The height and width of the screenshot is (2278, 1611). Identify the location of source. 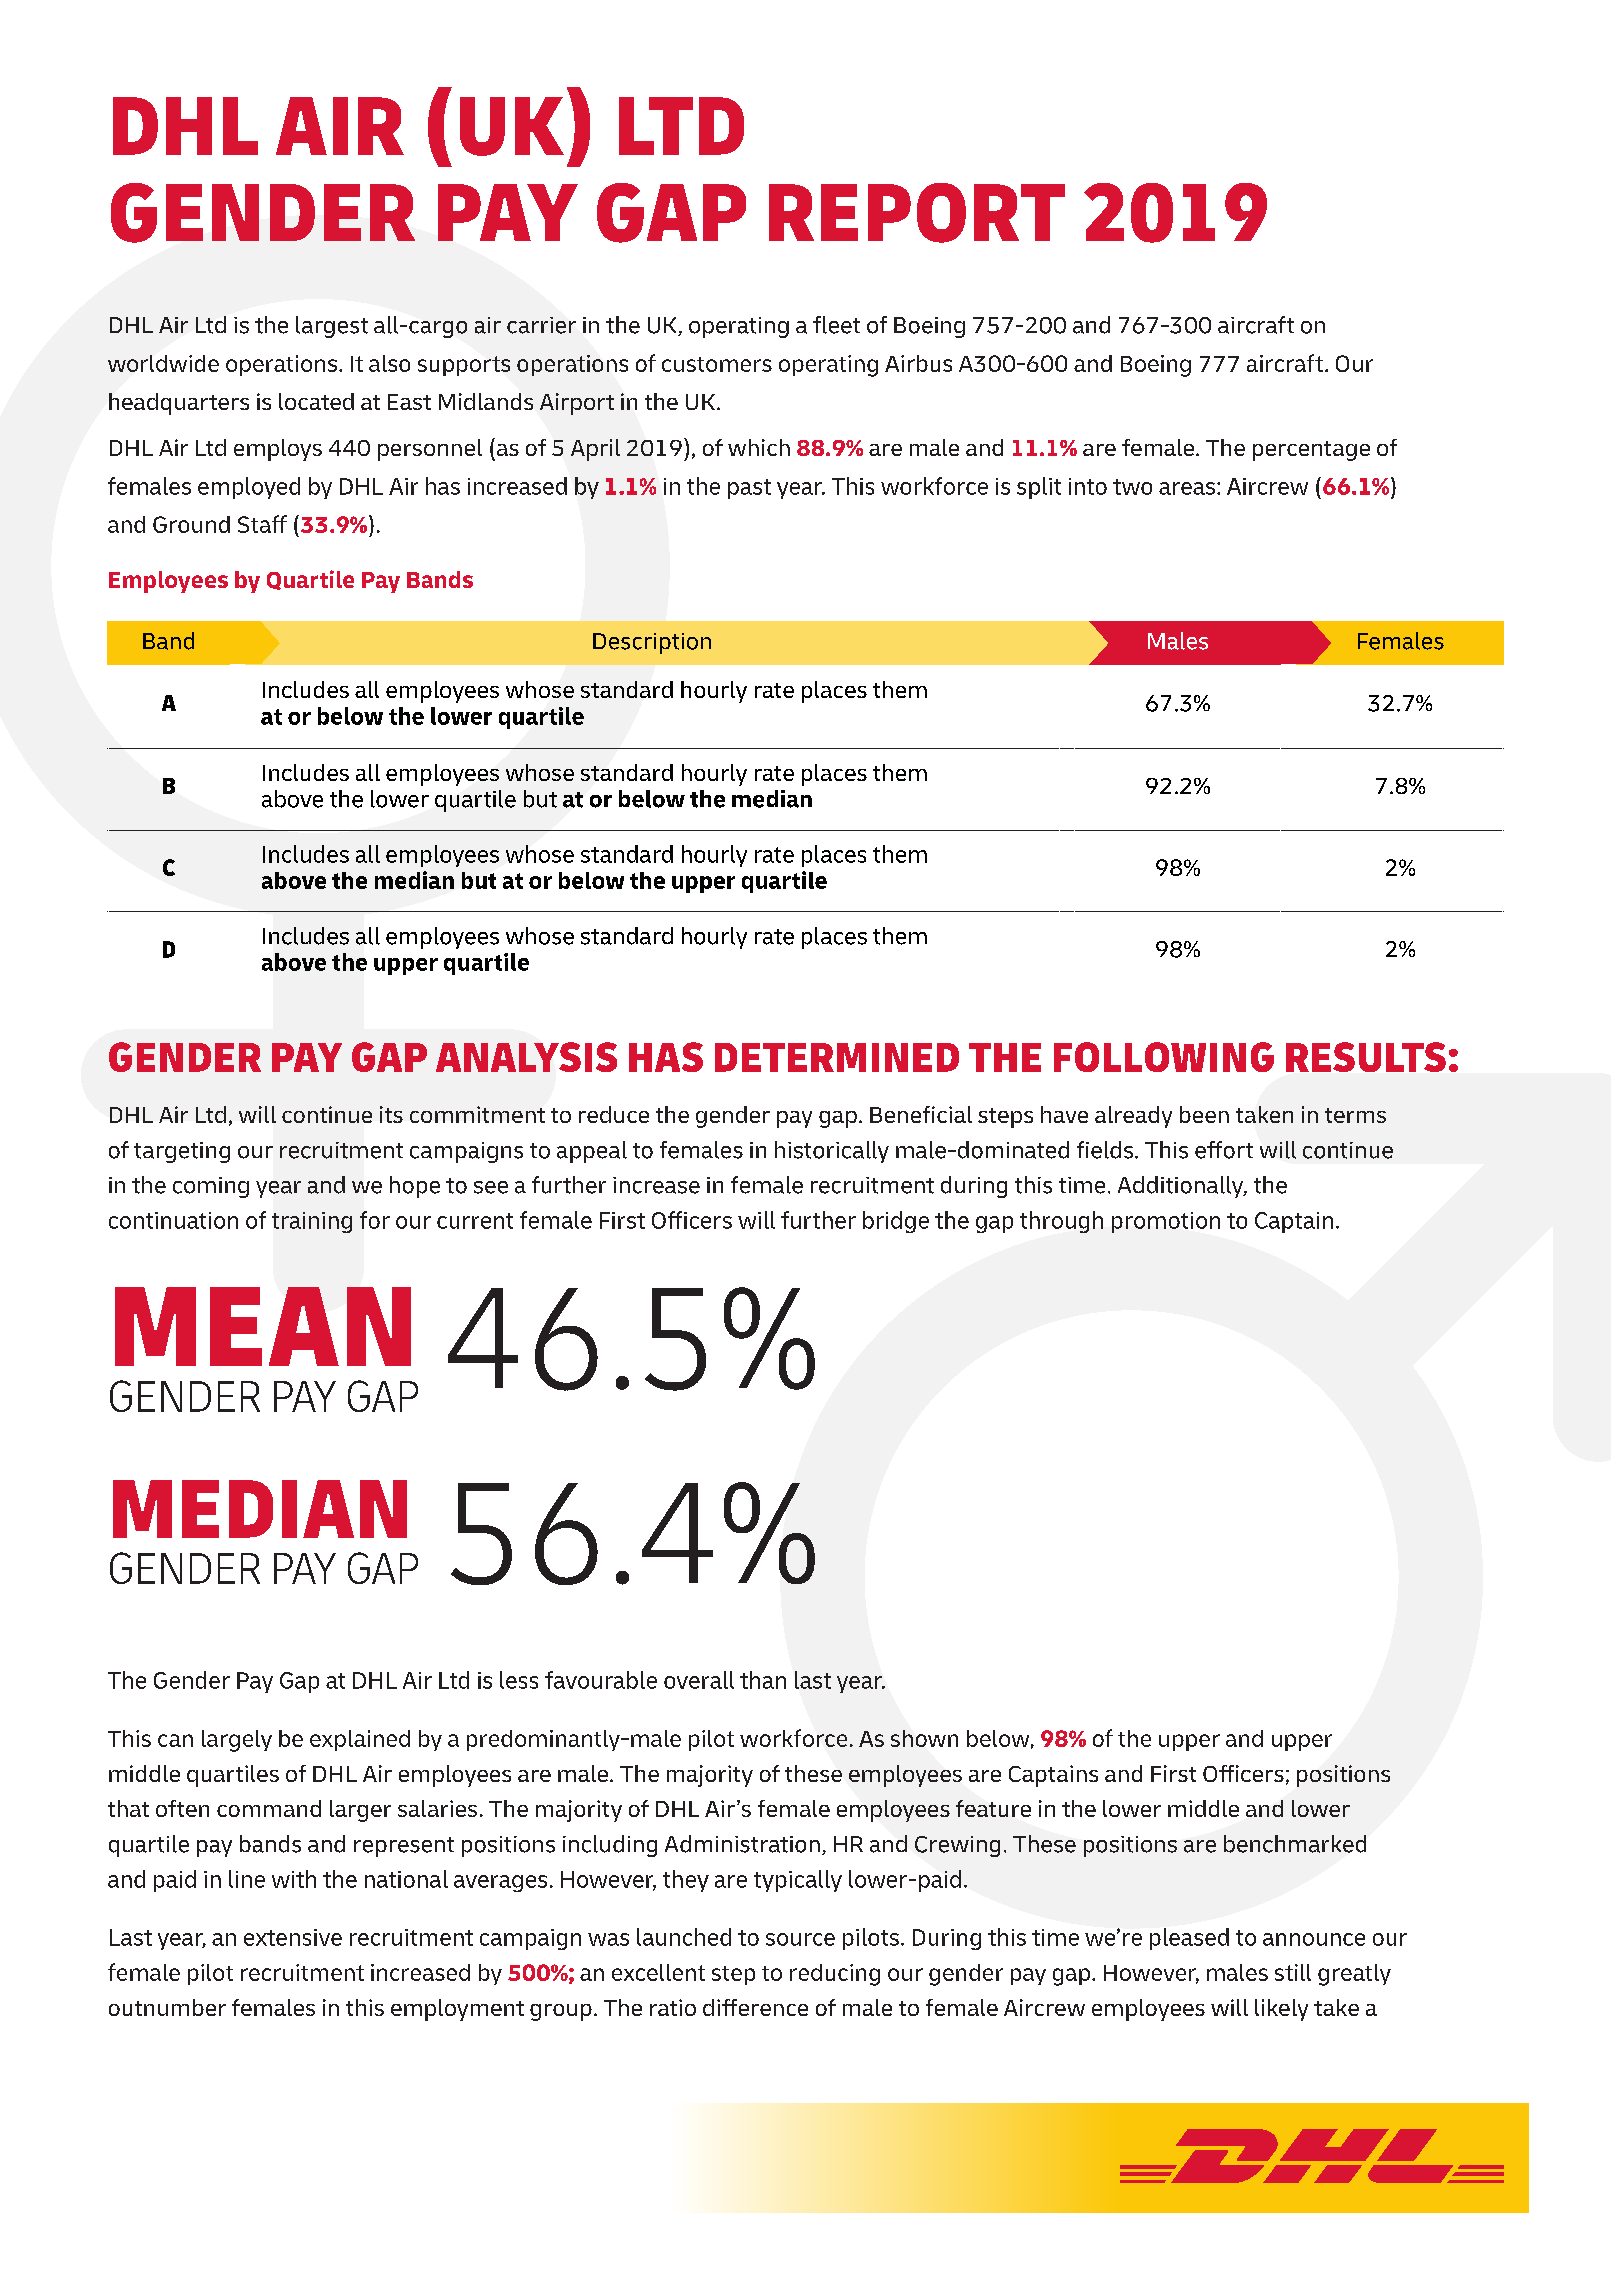
(800, 1939).
